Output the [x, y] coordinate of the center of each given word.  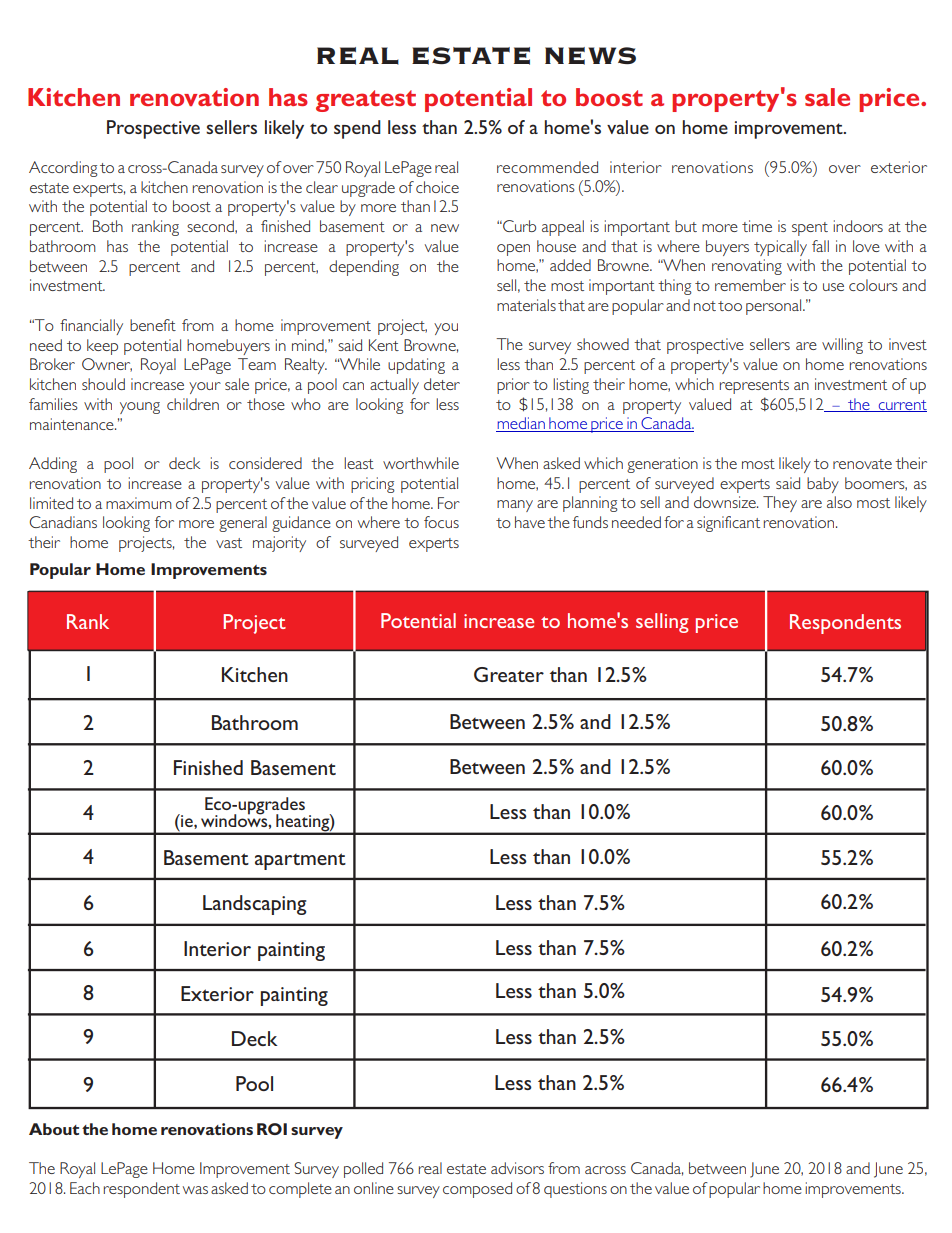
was [195, 1190]
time [757, 226]
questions [575, 1190]
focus [441, 522]
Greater [509, 674]
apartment [300, 861]
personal [775, 307]
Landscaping [254, 905]
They [780, 504]
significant [728, 524]
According [63, 169]
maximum [139, 503]
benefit [153, 325]
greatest [366, 101]
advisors [517, 1168]
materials [526, 305]
